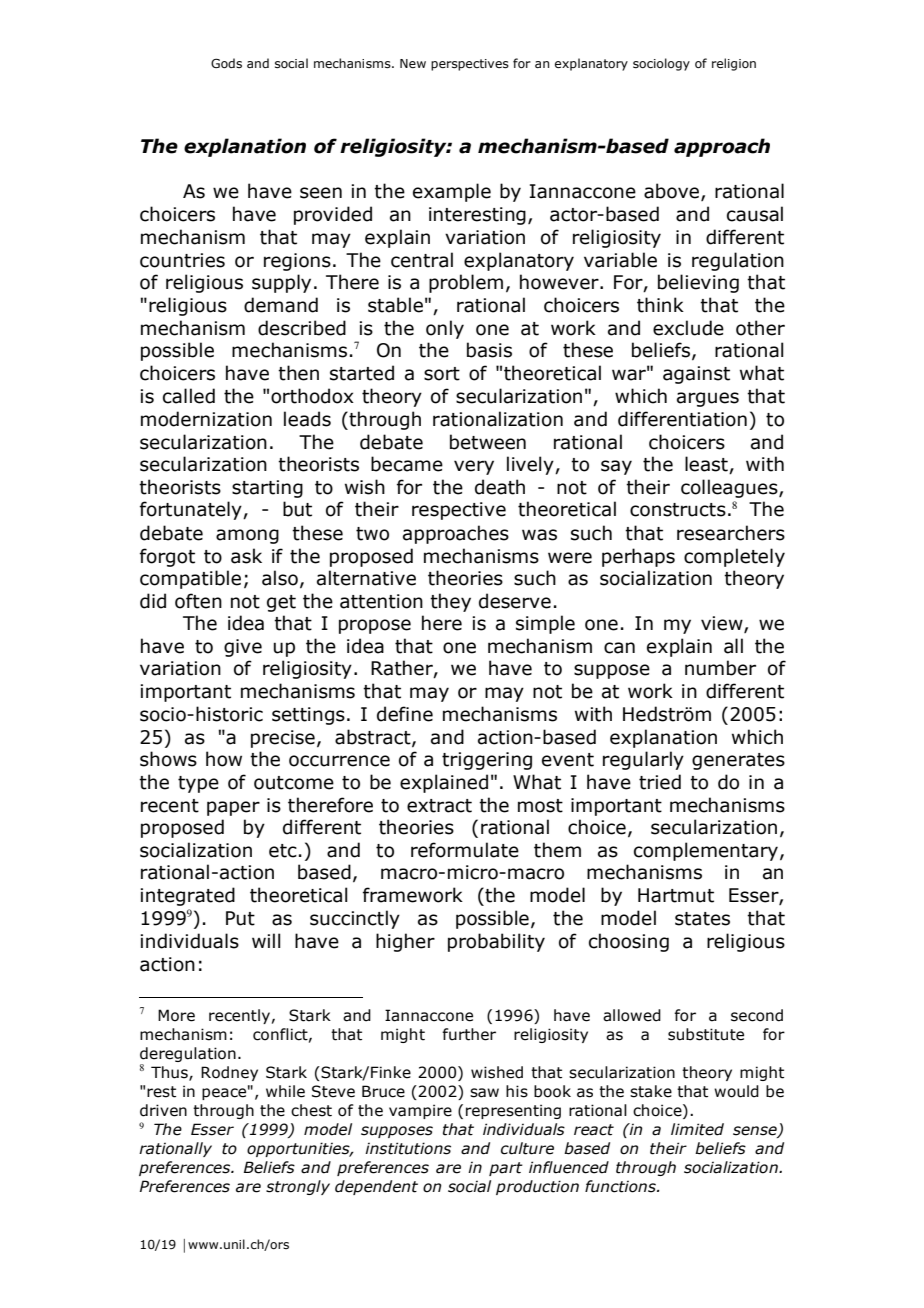 This screenshot has height=1308, width=924. What do you see at coordinates (163, 1110) in the screenshot?
I see `driven` at bounding box center [163, 1110].
